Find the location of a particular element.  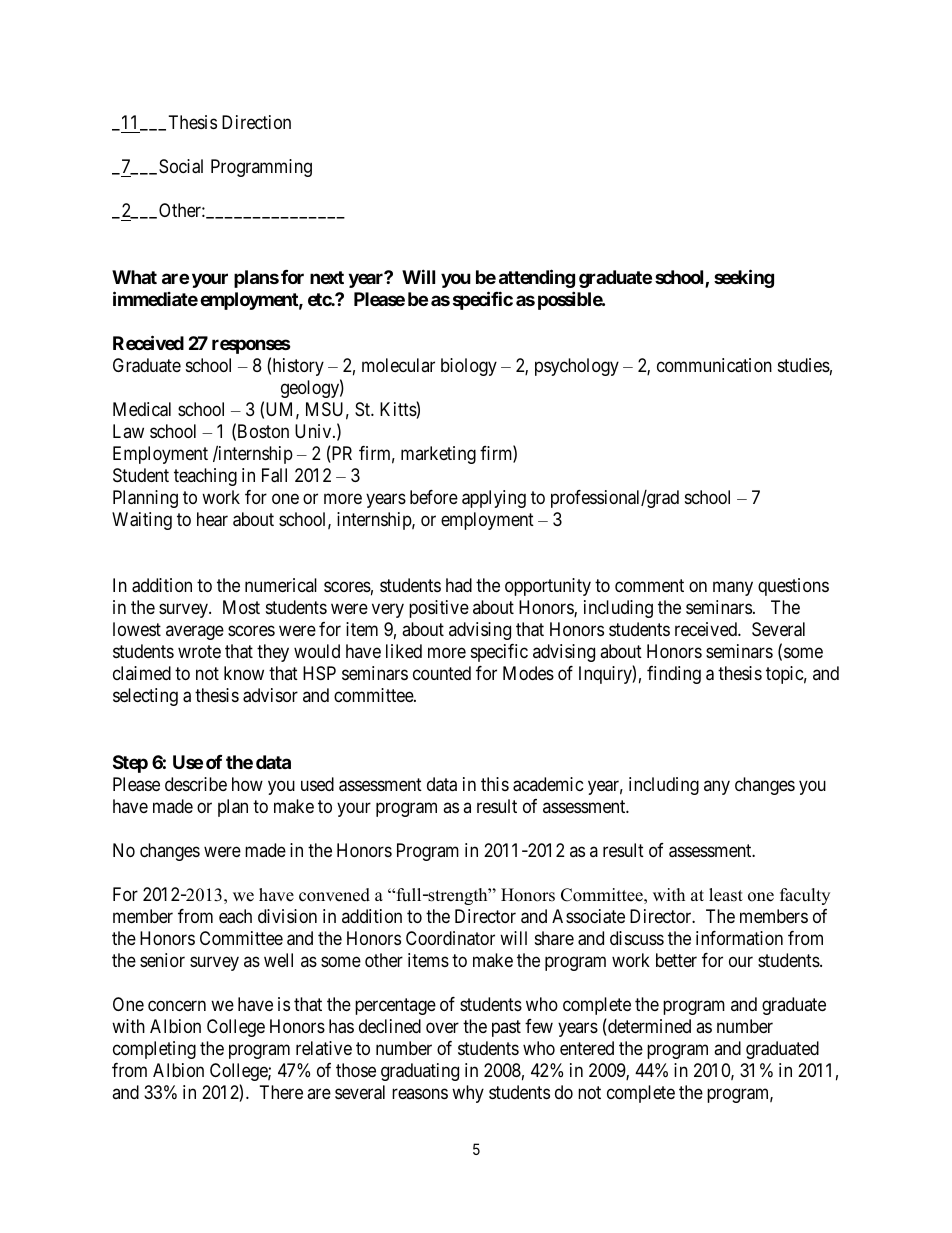

why is located at coordinates (468, 1094).
